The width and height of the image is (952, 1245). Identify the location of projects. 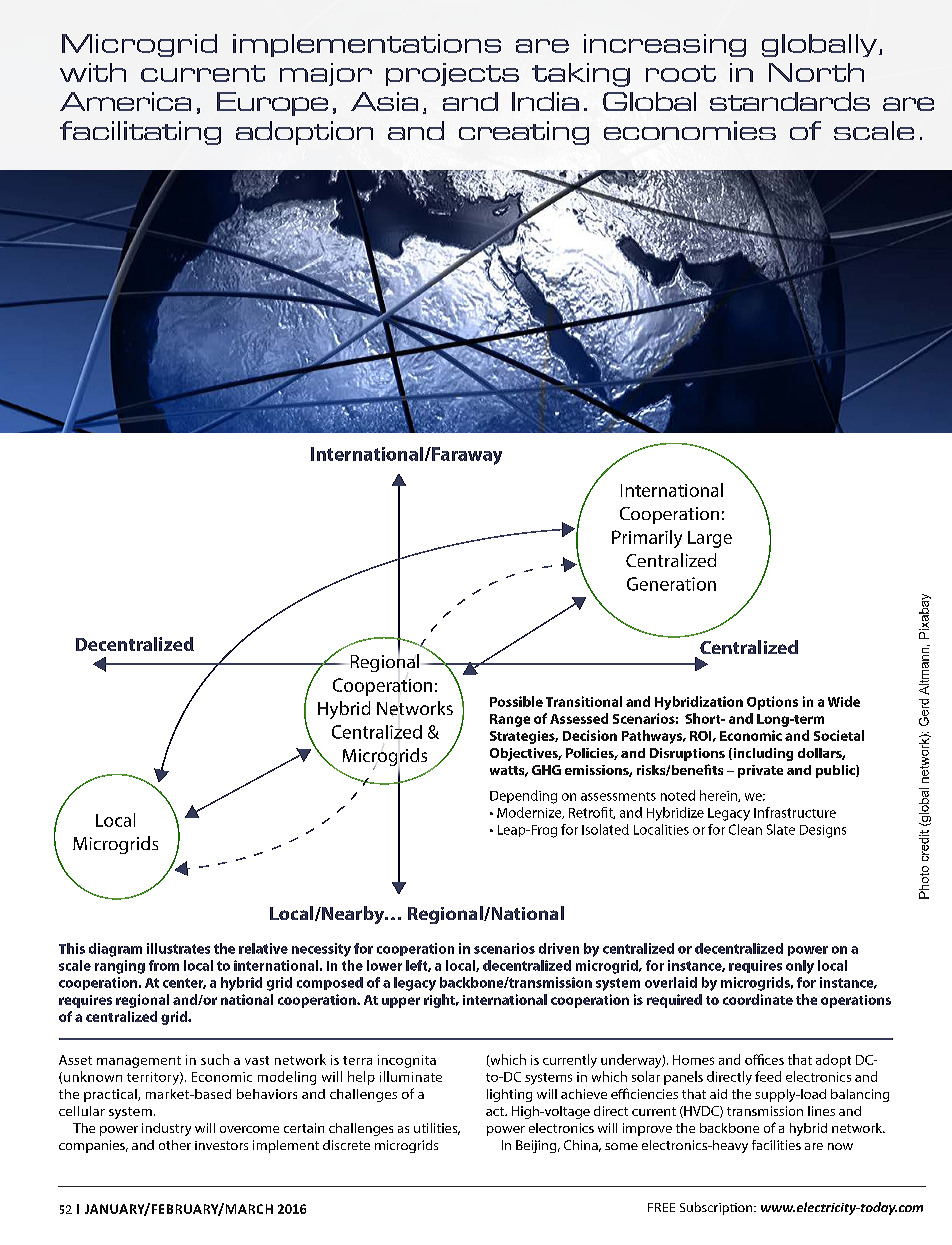
(452, 74).
